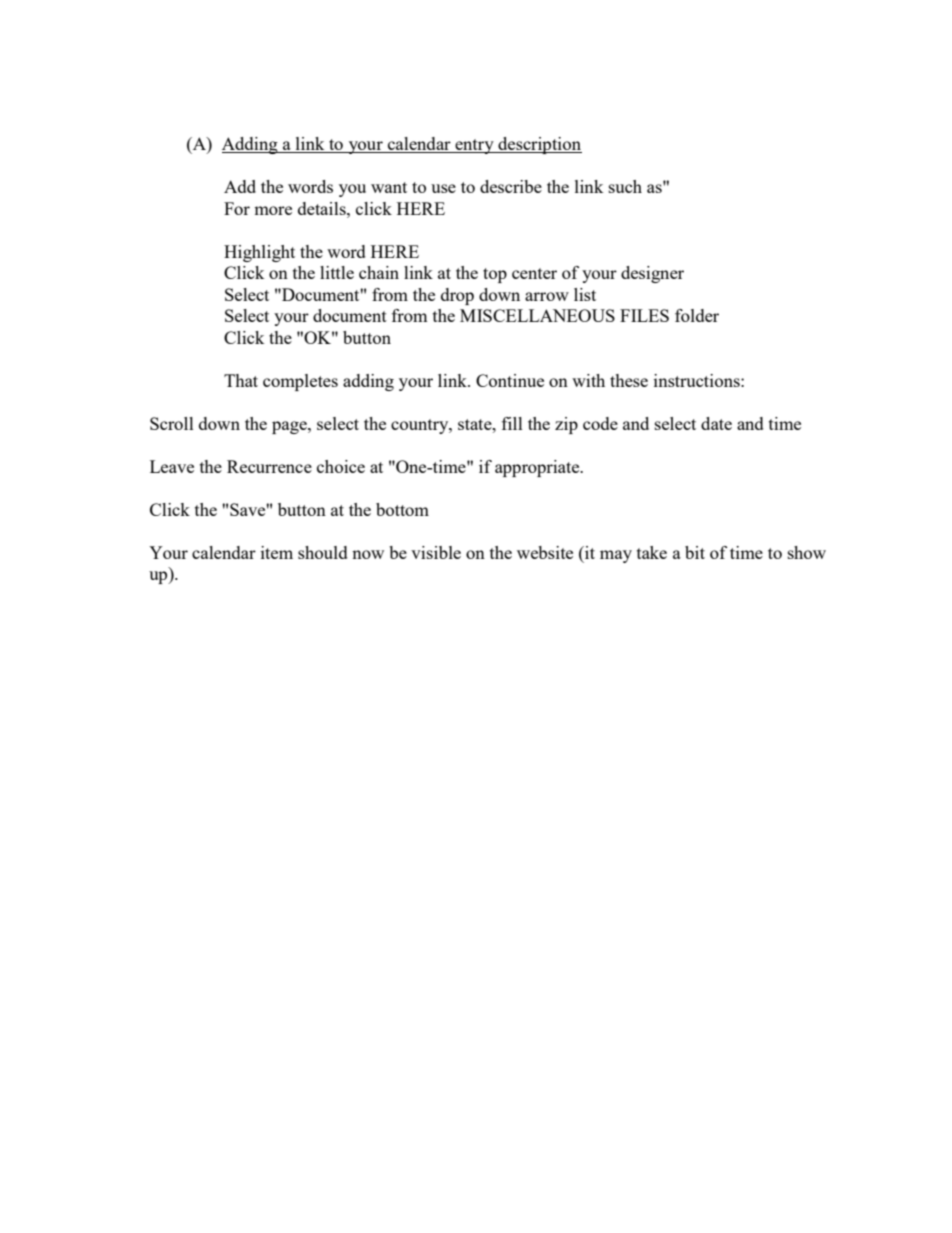 This document has width=952, height=1233. I want to click on folder, so click(697, 315).
